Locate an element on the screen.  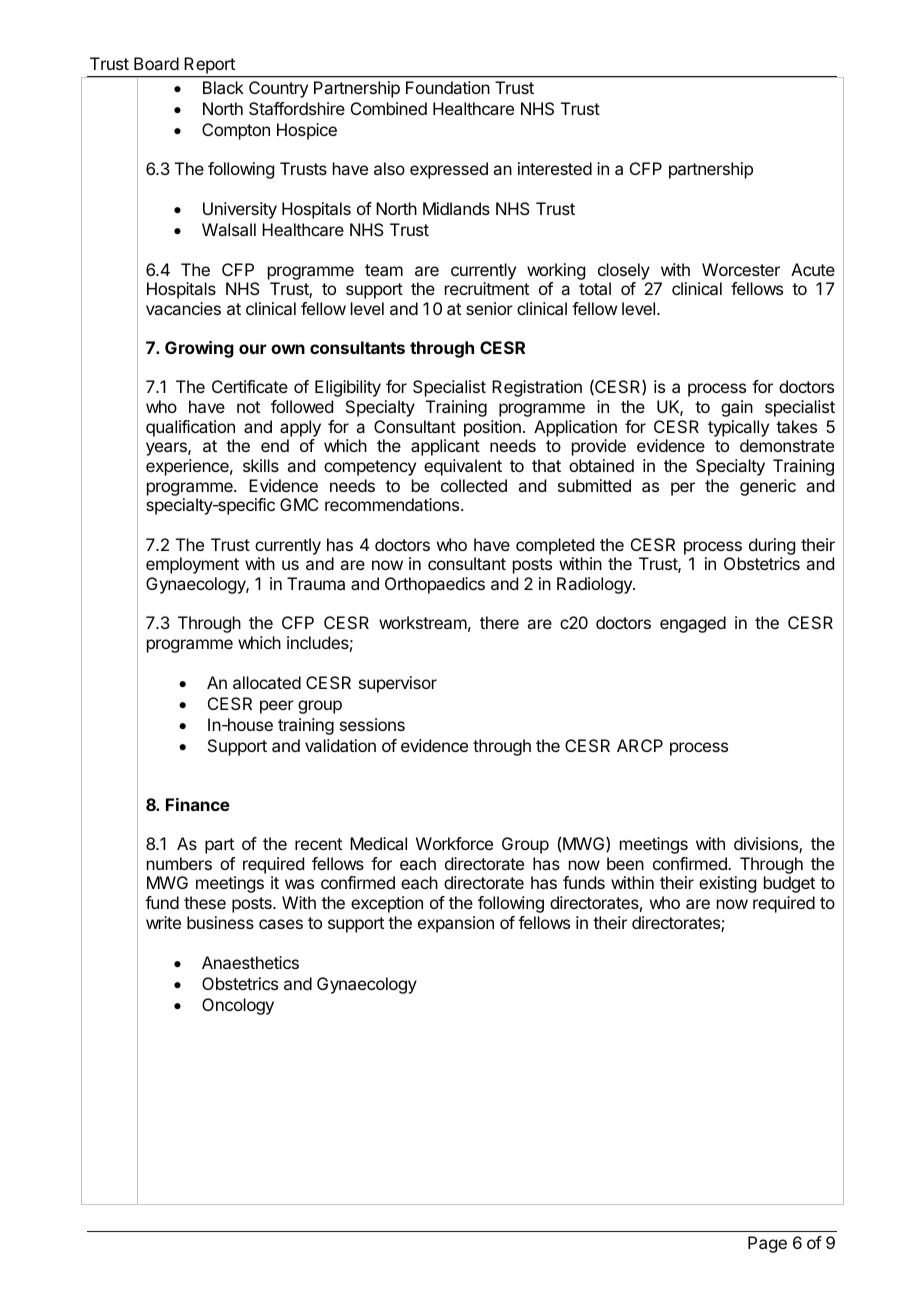
Page is located at coordinates (767, 1244).
